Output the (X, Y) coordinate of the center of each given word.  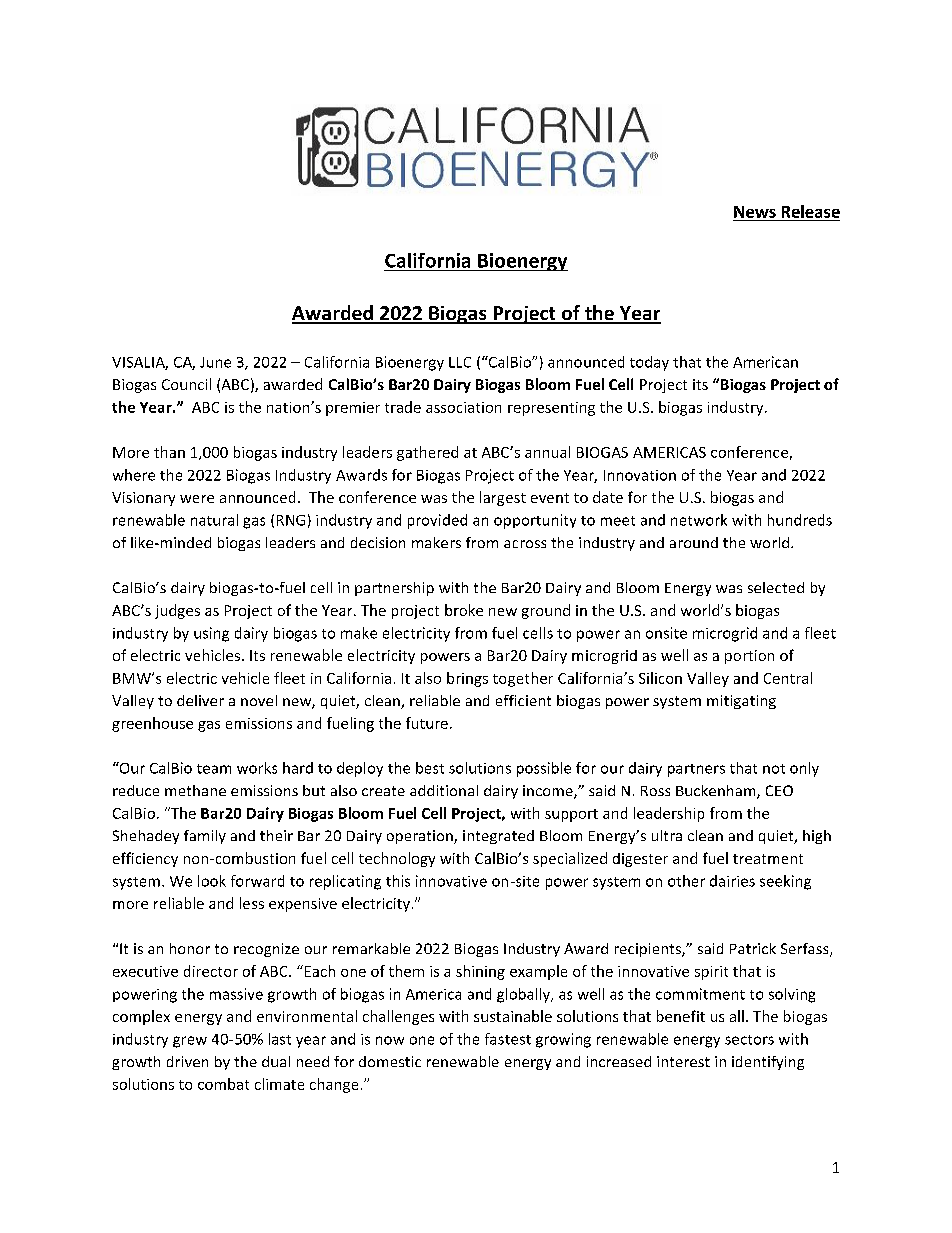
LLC (460, 362)
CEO (779, 790)
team (214, 769)
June (215, 362)
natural (214, 520)
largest (503, 498)
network (699, 520)
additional (444, 790)
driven (187, 1061)
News (755, 212)
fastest (508, 1039)
